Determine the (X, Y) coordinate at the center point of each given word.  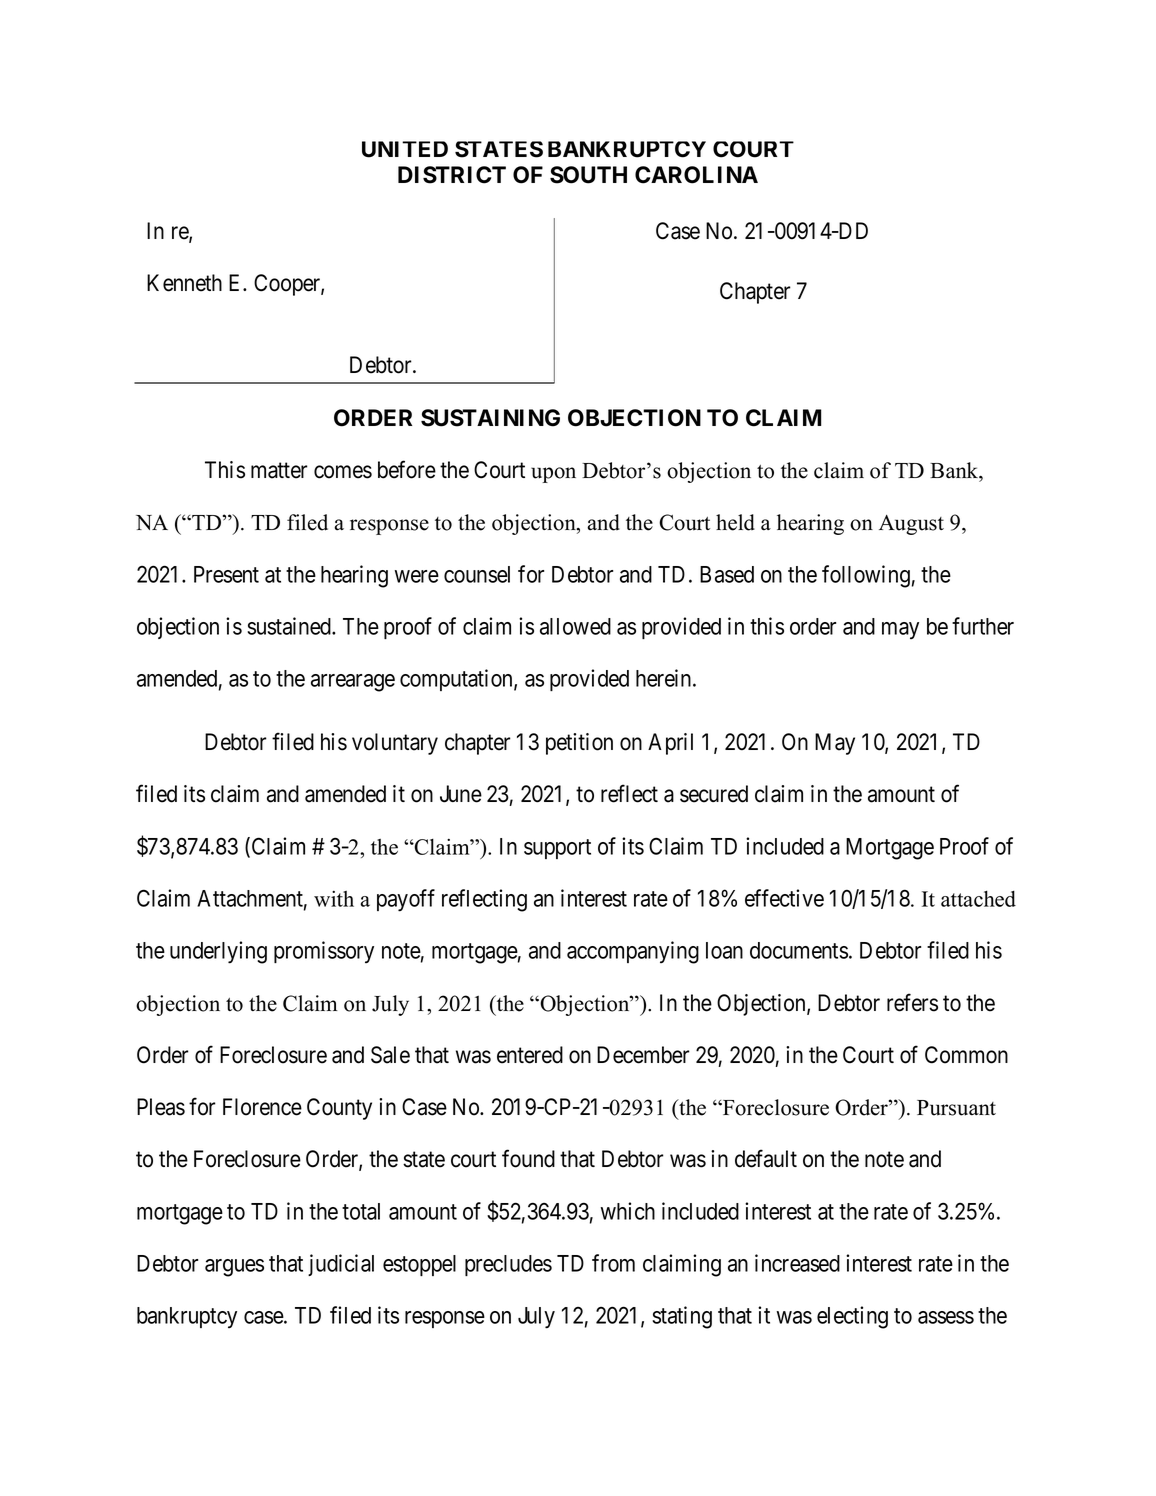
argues (234, 1268)
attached (978, 899)
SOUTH (588, 175)
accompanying (633, 952)
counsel (477, 574)
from (613, 1263)
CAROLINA (696, 175)
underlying (218, 952)
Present (226, 574)
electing (852, 1317)
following (866, 576)
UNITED (405, 149)
